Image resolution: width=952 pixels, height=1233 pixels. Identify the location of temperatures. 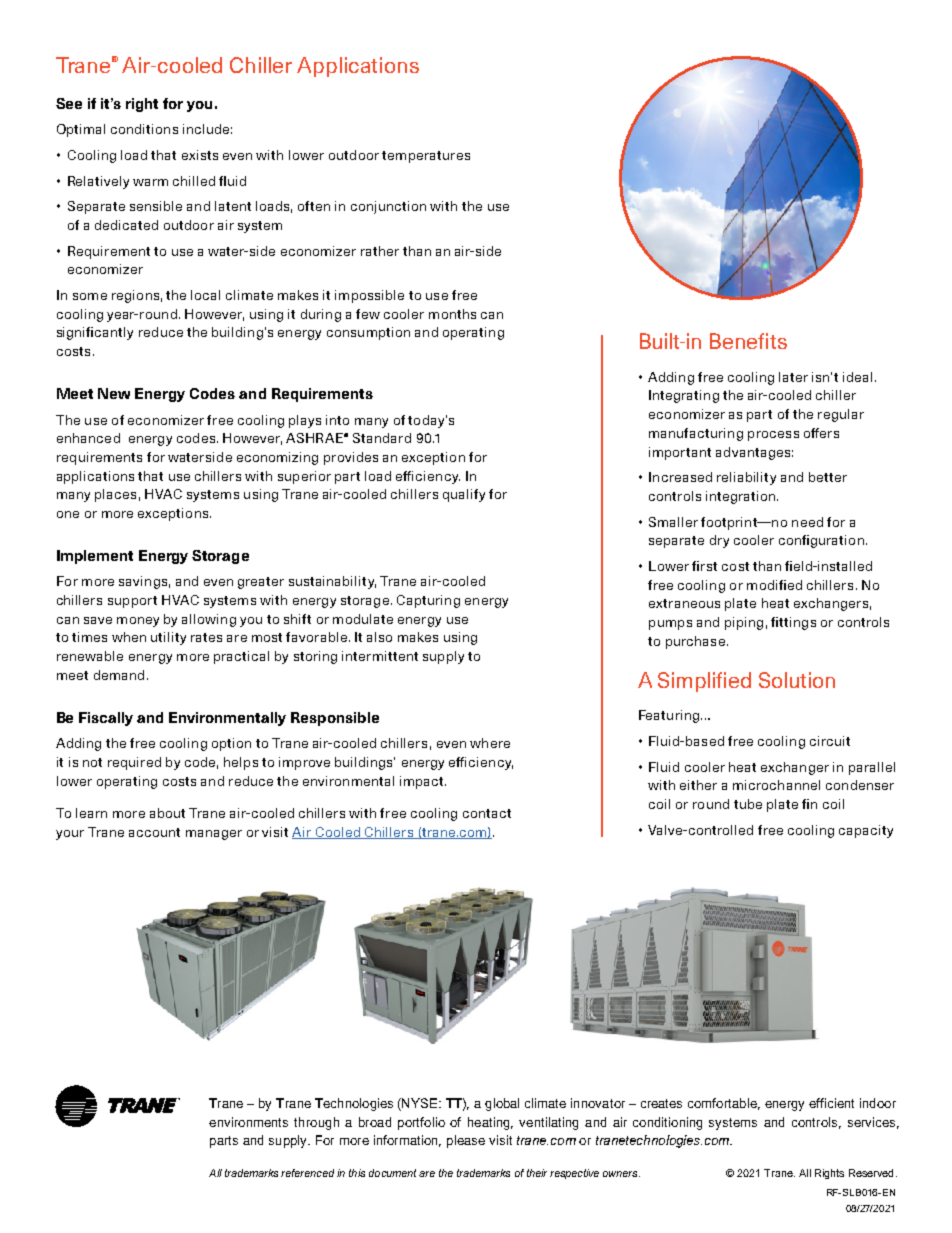
(426, 157).
